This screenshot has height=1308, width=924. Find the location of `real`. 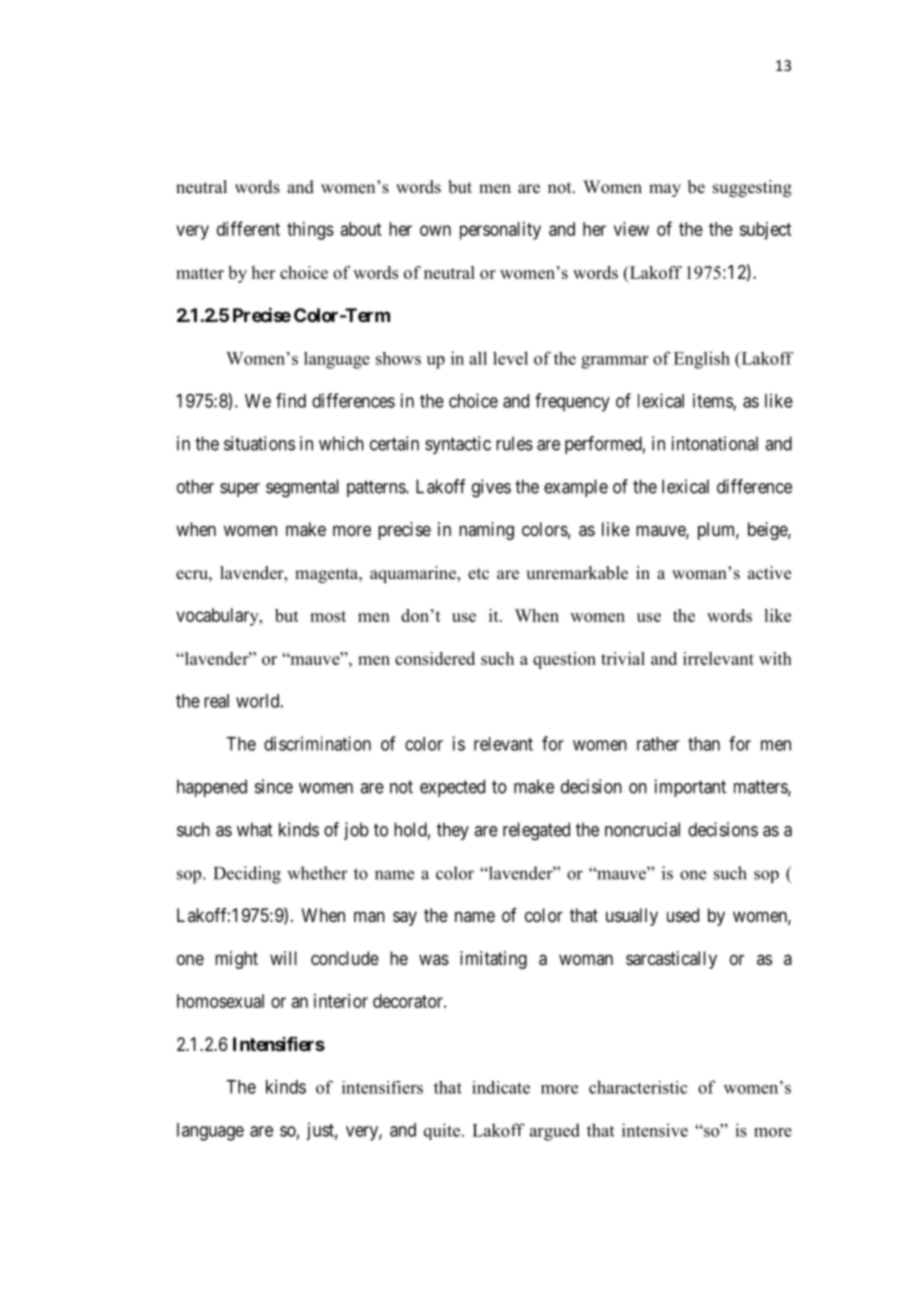

real is located at coordinates (216, 701).
